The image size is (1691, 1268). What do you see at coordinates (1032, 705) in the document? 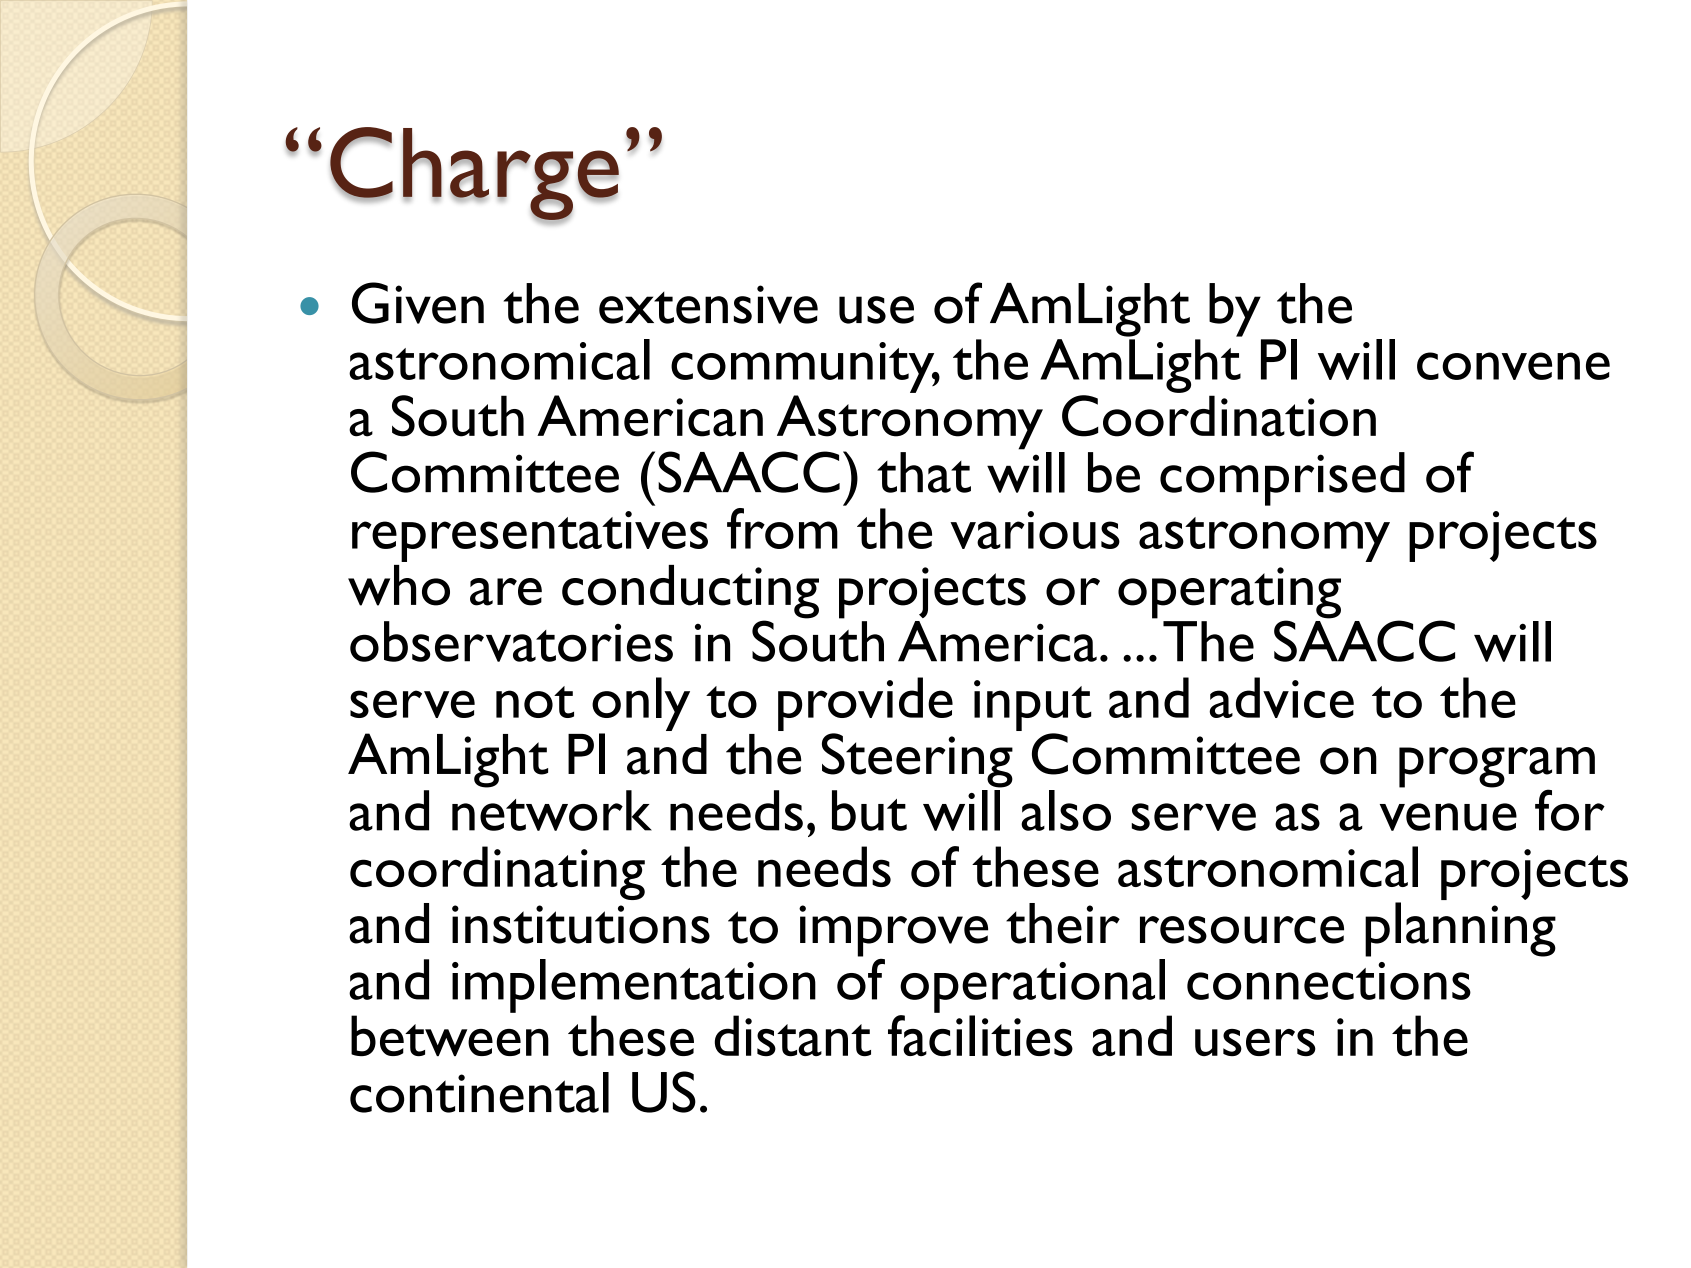
I see `input` at bounding box center [1032, 705].
